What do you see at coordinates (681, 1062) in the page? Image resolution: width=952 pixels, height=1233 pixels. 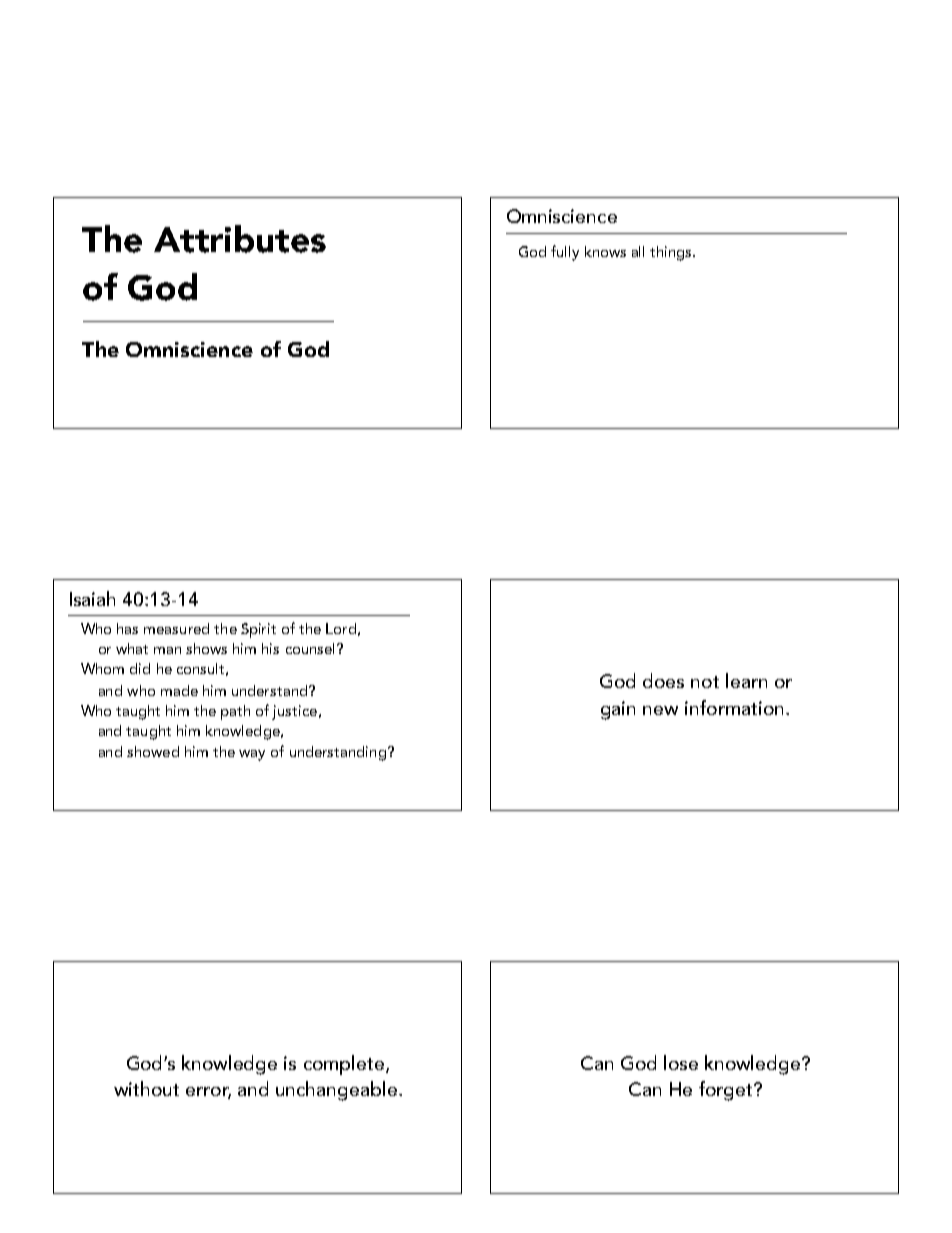 I see `lose` at bounding box center [681, 1062].
